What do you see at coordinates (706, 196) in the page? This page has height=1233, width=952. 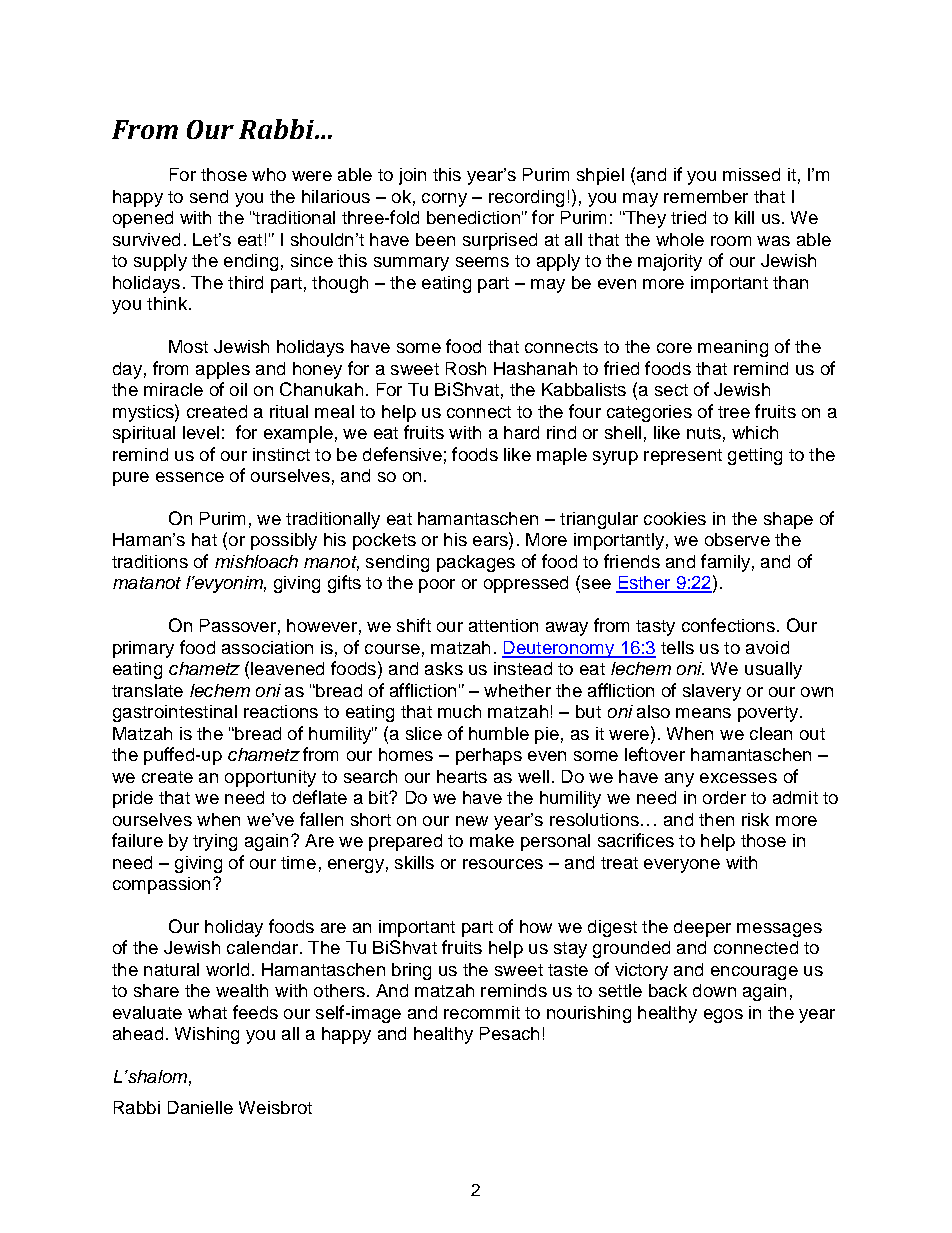 I see `remember` at bounding box center [706, 196].
